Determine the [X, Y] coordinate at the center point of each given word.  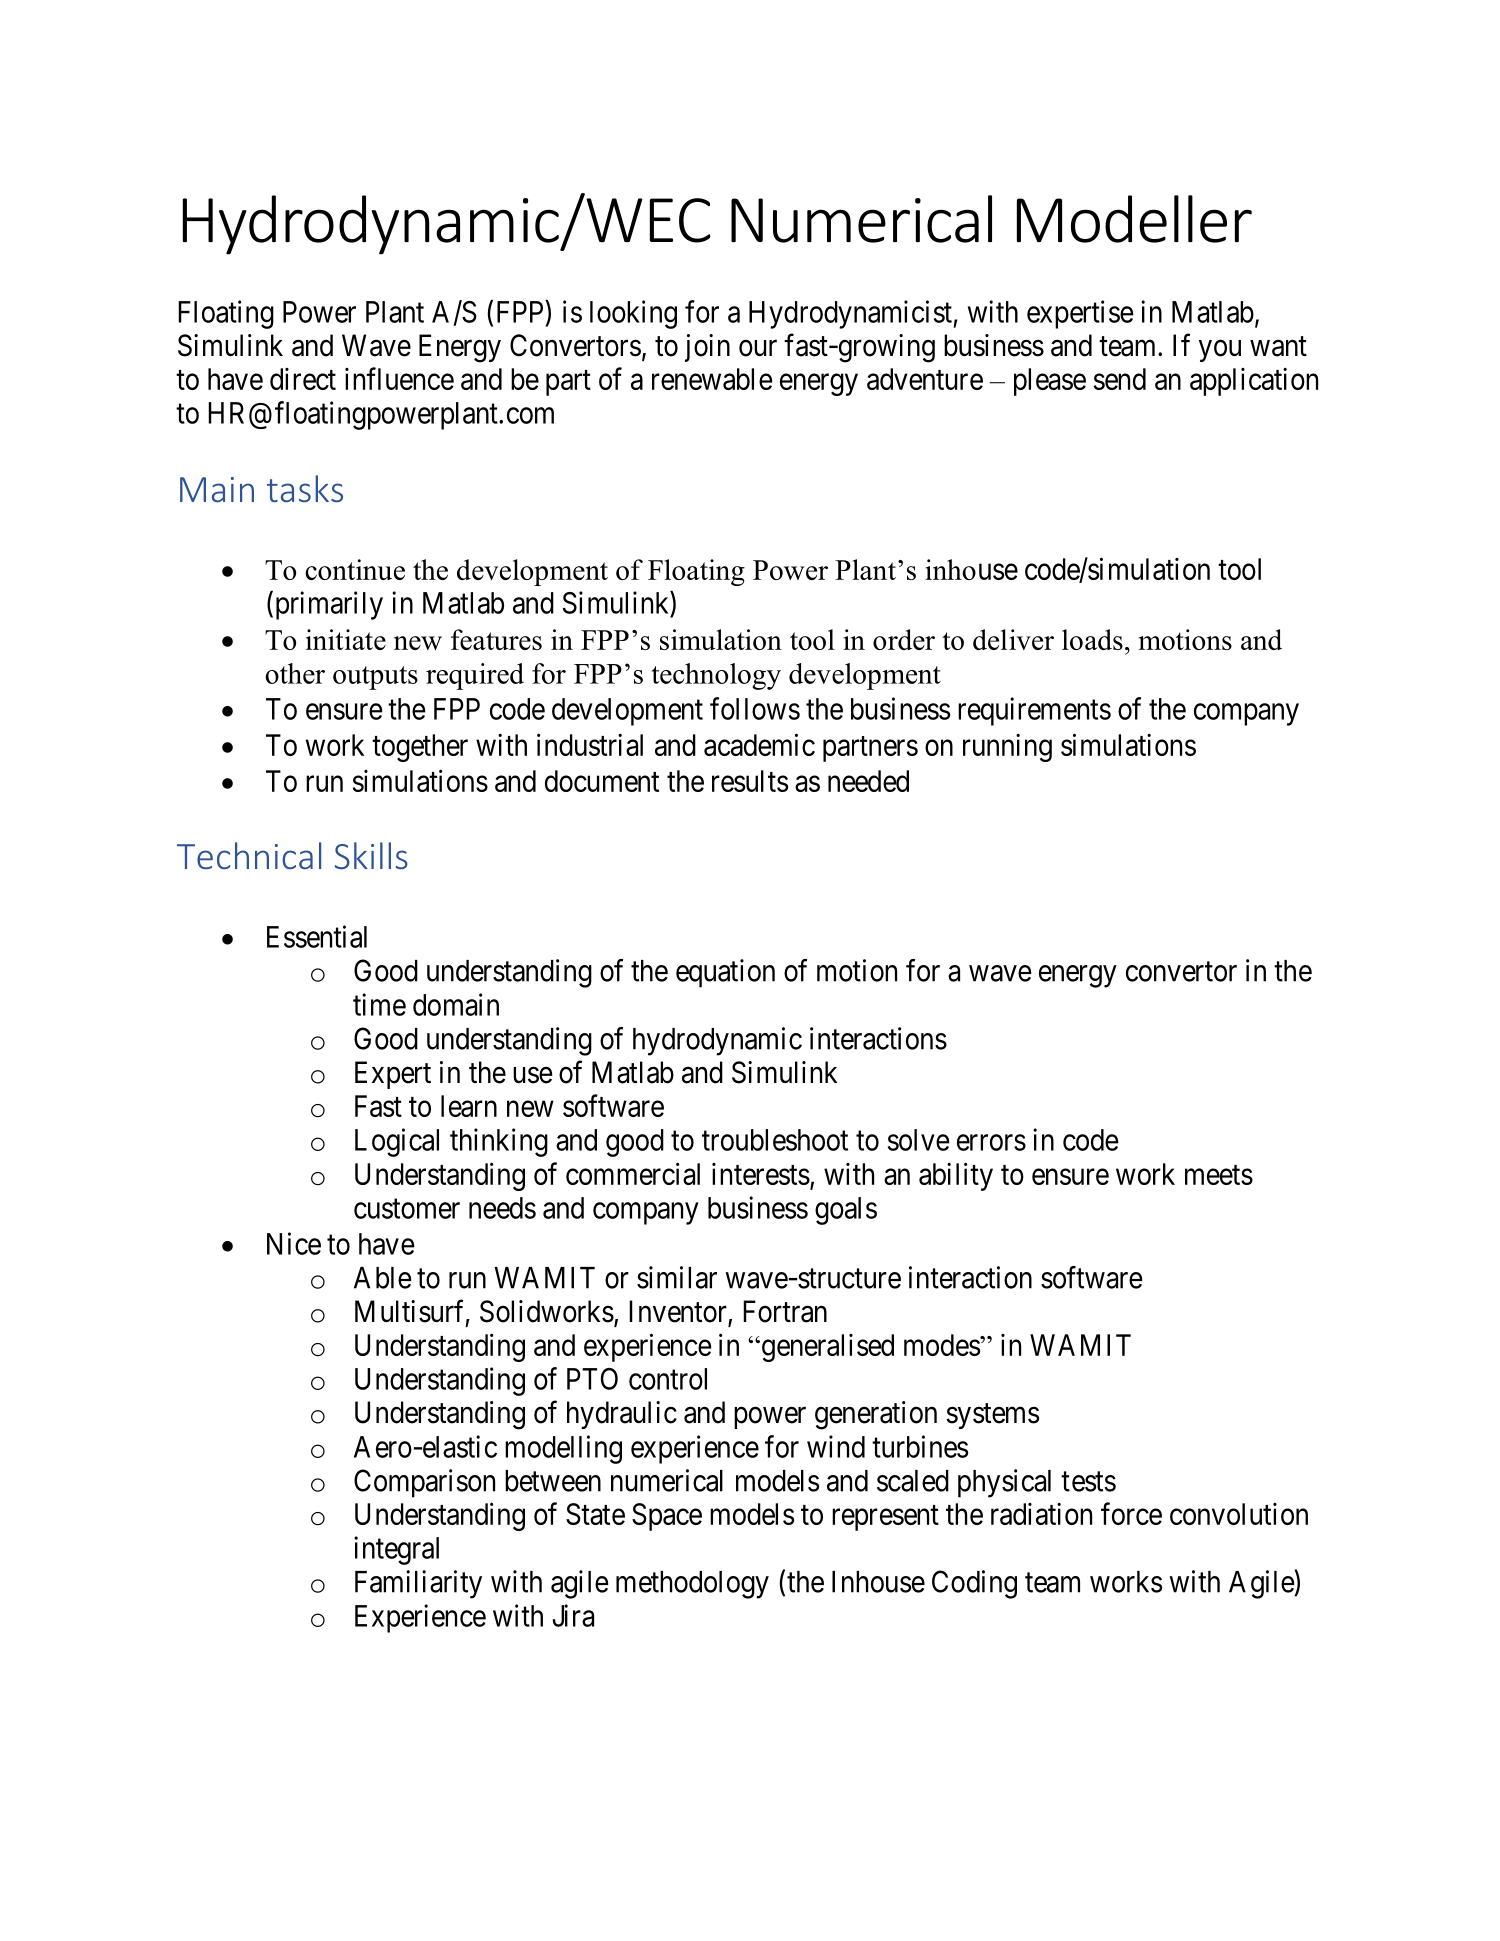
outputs [375, 678]
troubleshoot [775, 1140]
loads [1092, 639]
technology [716, 676]
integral [396, 1550]
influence [399, 378]
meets [1219, 1175]
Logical [397, 1142]
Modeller [1134, 219]
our [758, 348]
